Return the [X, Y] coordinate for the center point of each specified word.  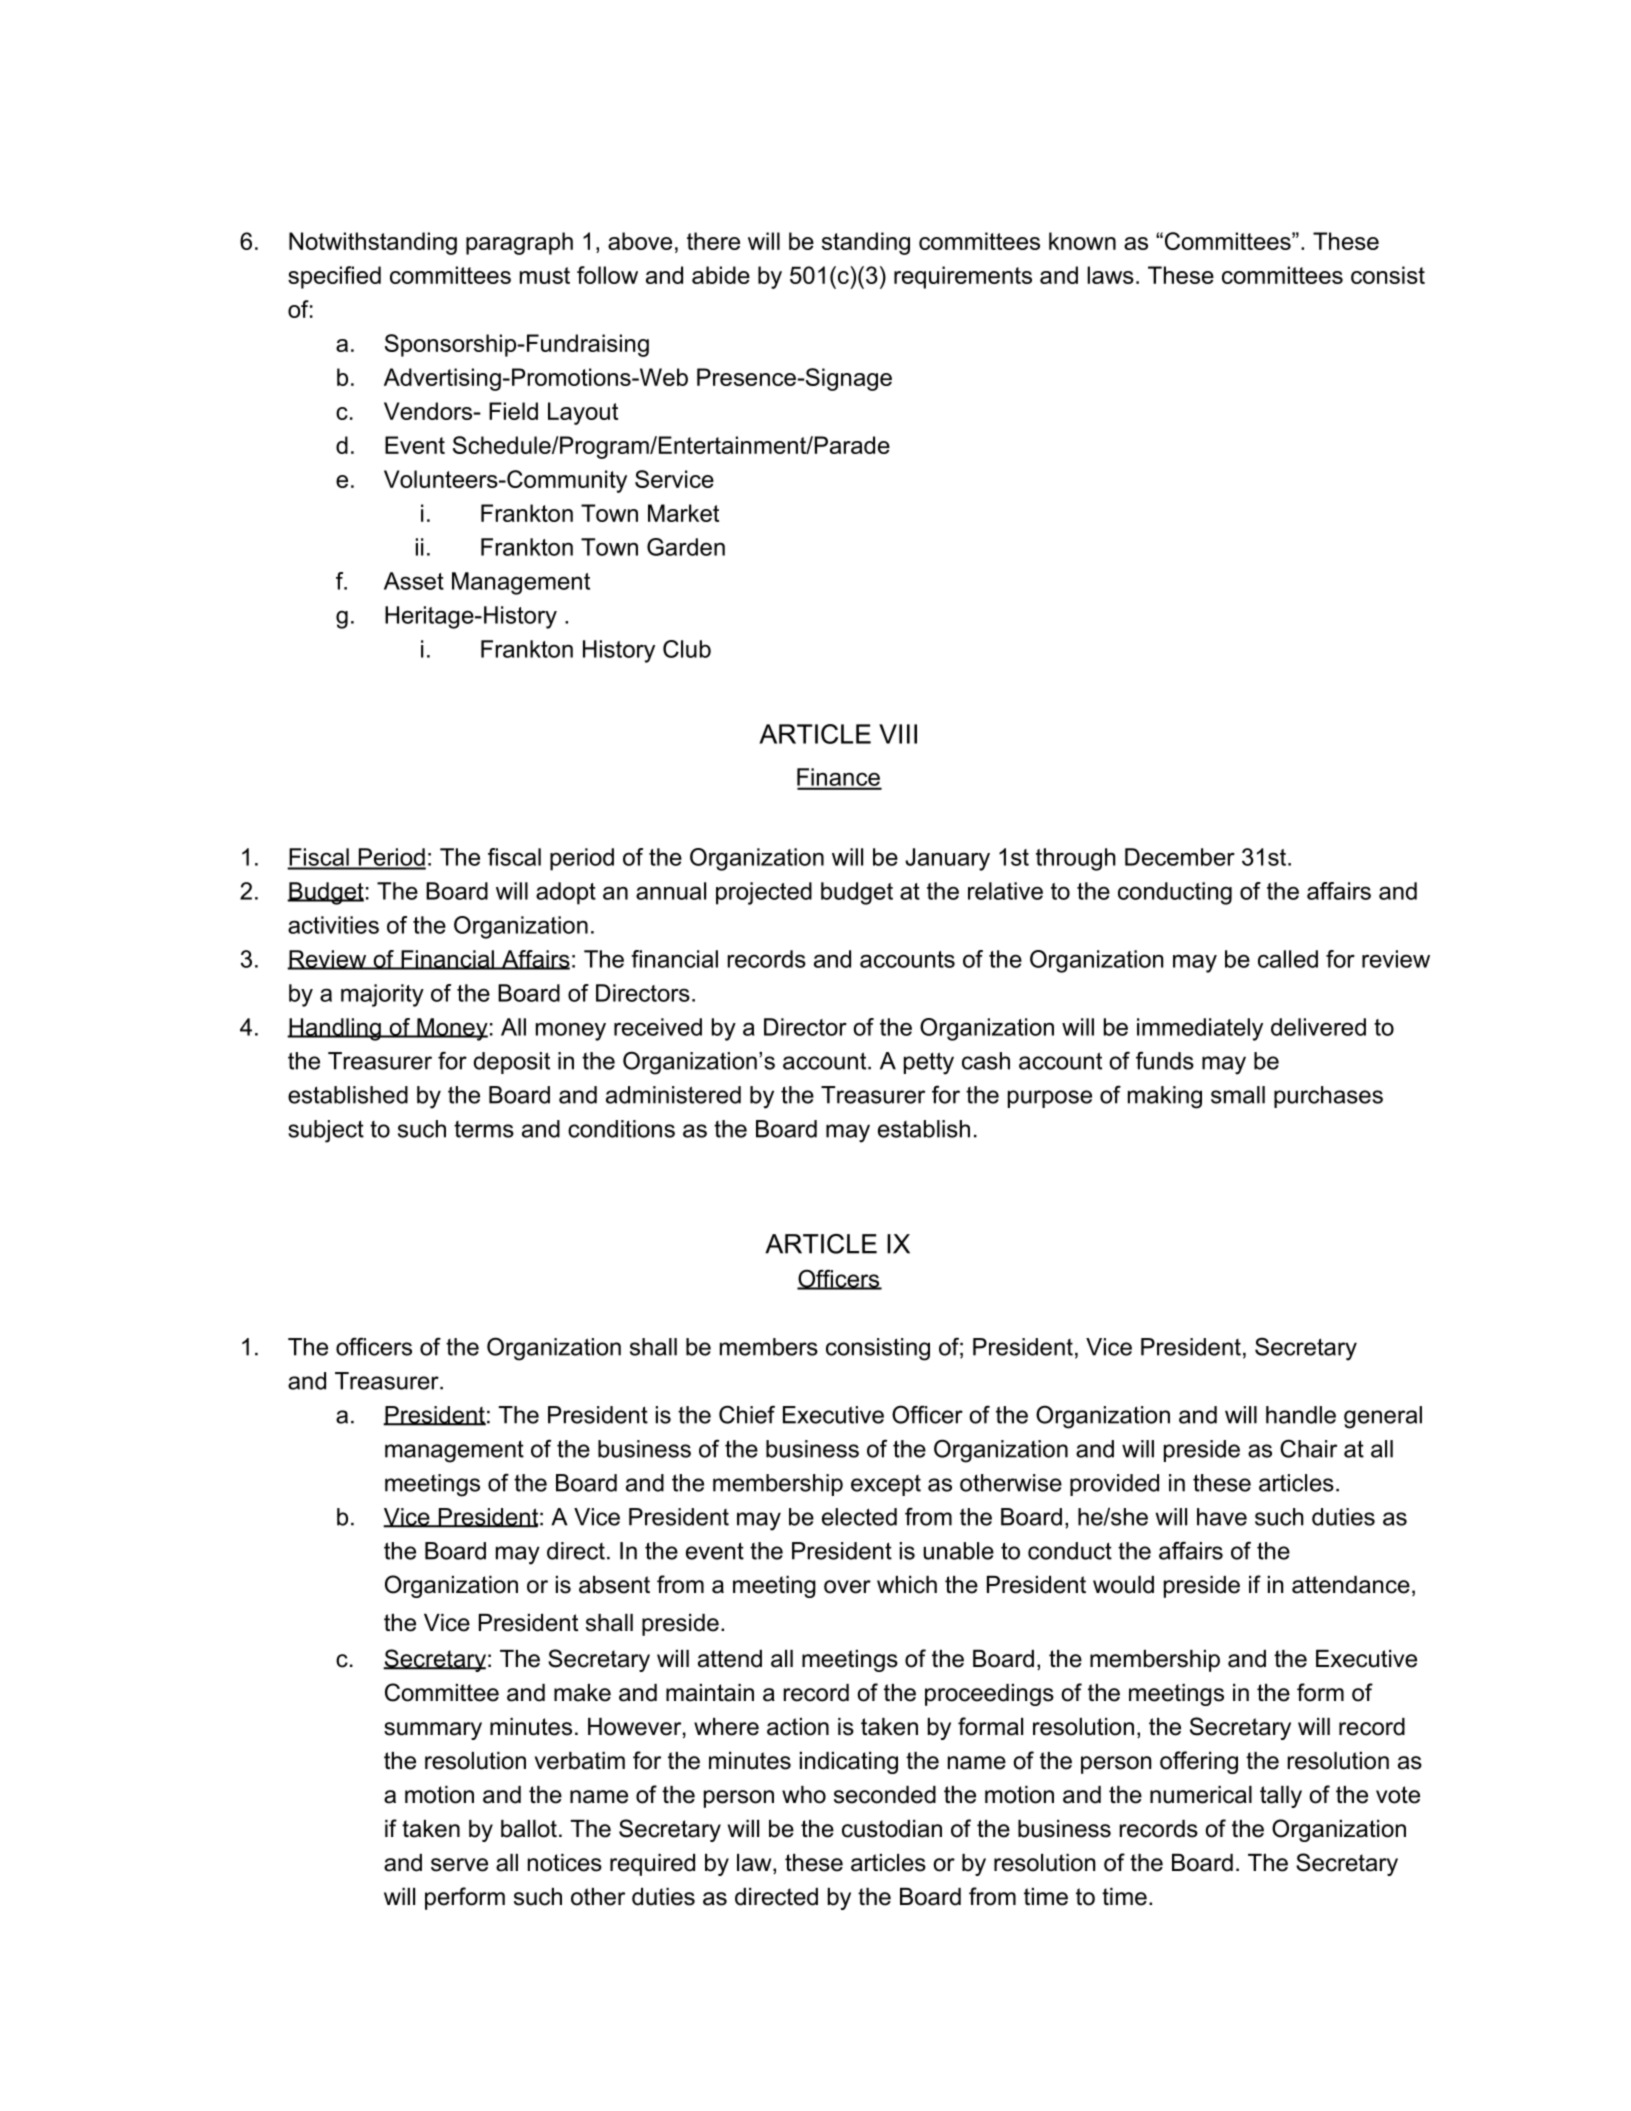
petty [929, 1063]
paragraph [519, 243]
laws [1110, 275]
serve [459, 1865]
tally [1281, 1797]
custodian [892, 1829]
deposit [512, 1063]
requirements [963, 277]
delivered [1318, 1027]
